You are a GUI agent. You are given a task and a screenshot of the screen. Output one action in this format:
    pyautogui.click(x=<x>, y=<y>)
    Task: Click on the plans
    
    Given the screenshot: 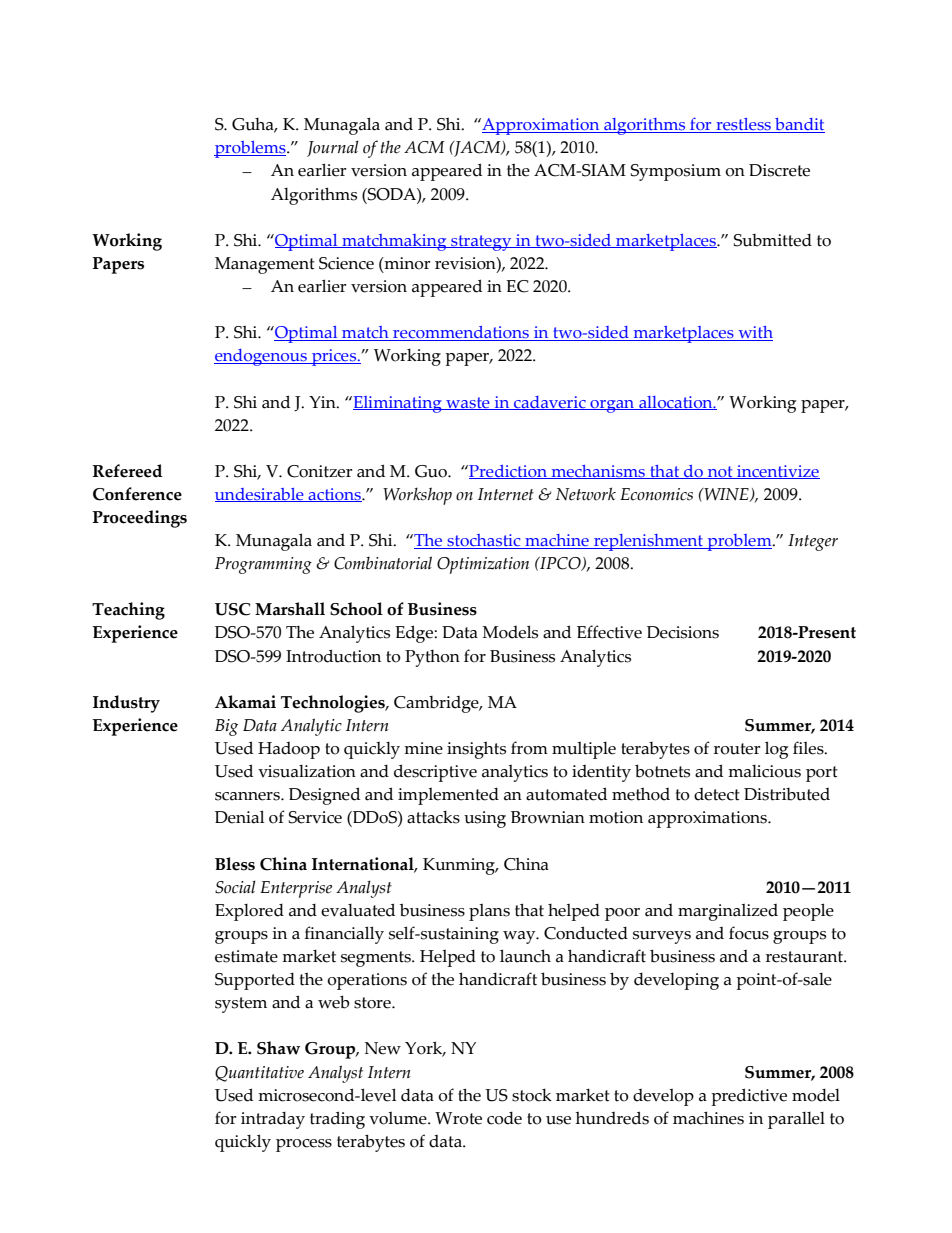 What is the action you would take?
    pyautogui.click(x=489, y=912)
